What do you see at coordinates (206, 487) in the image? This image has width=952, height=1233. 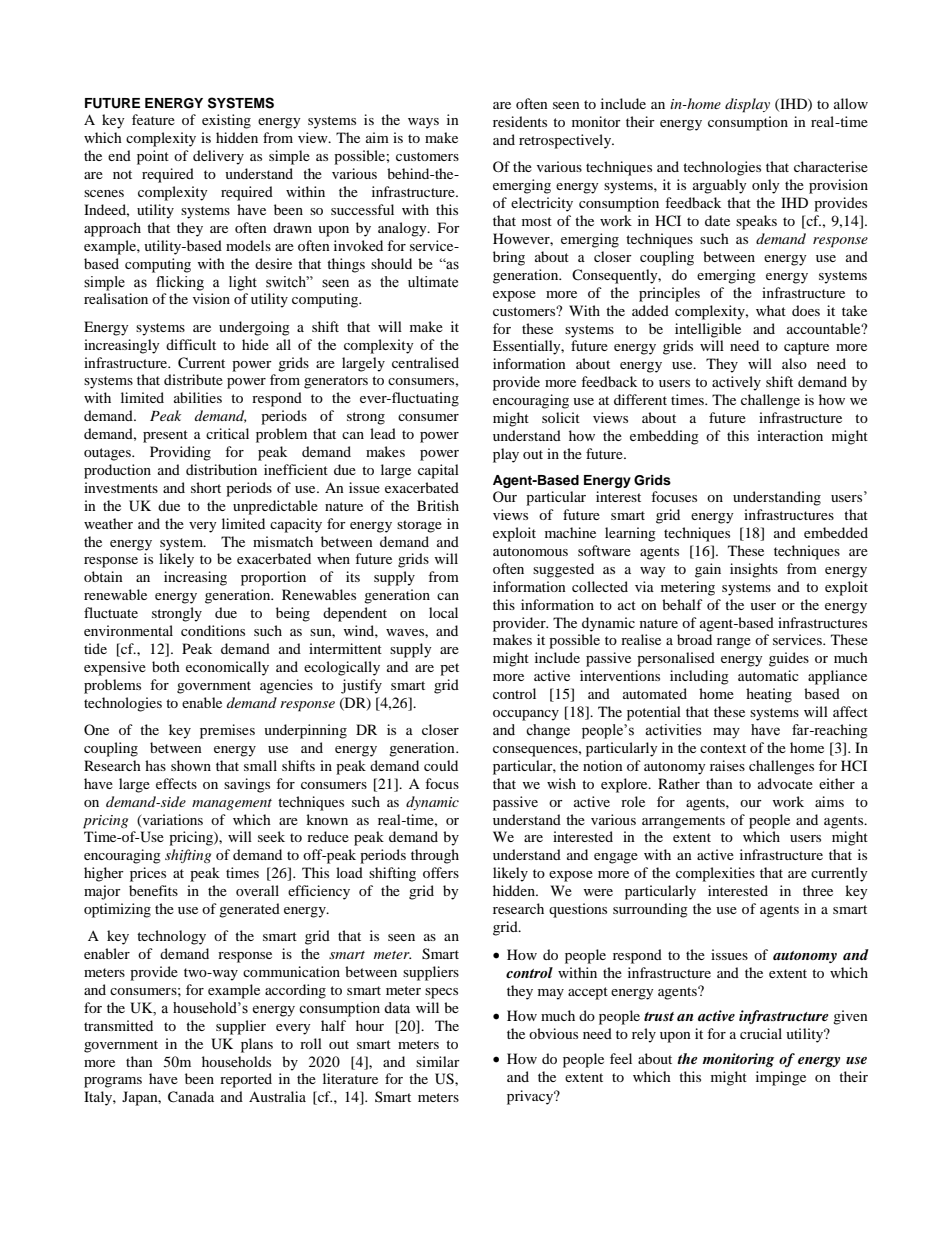 I see `short` at bounding box center [206, 487].
